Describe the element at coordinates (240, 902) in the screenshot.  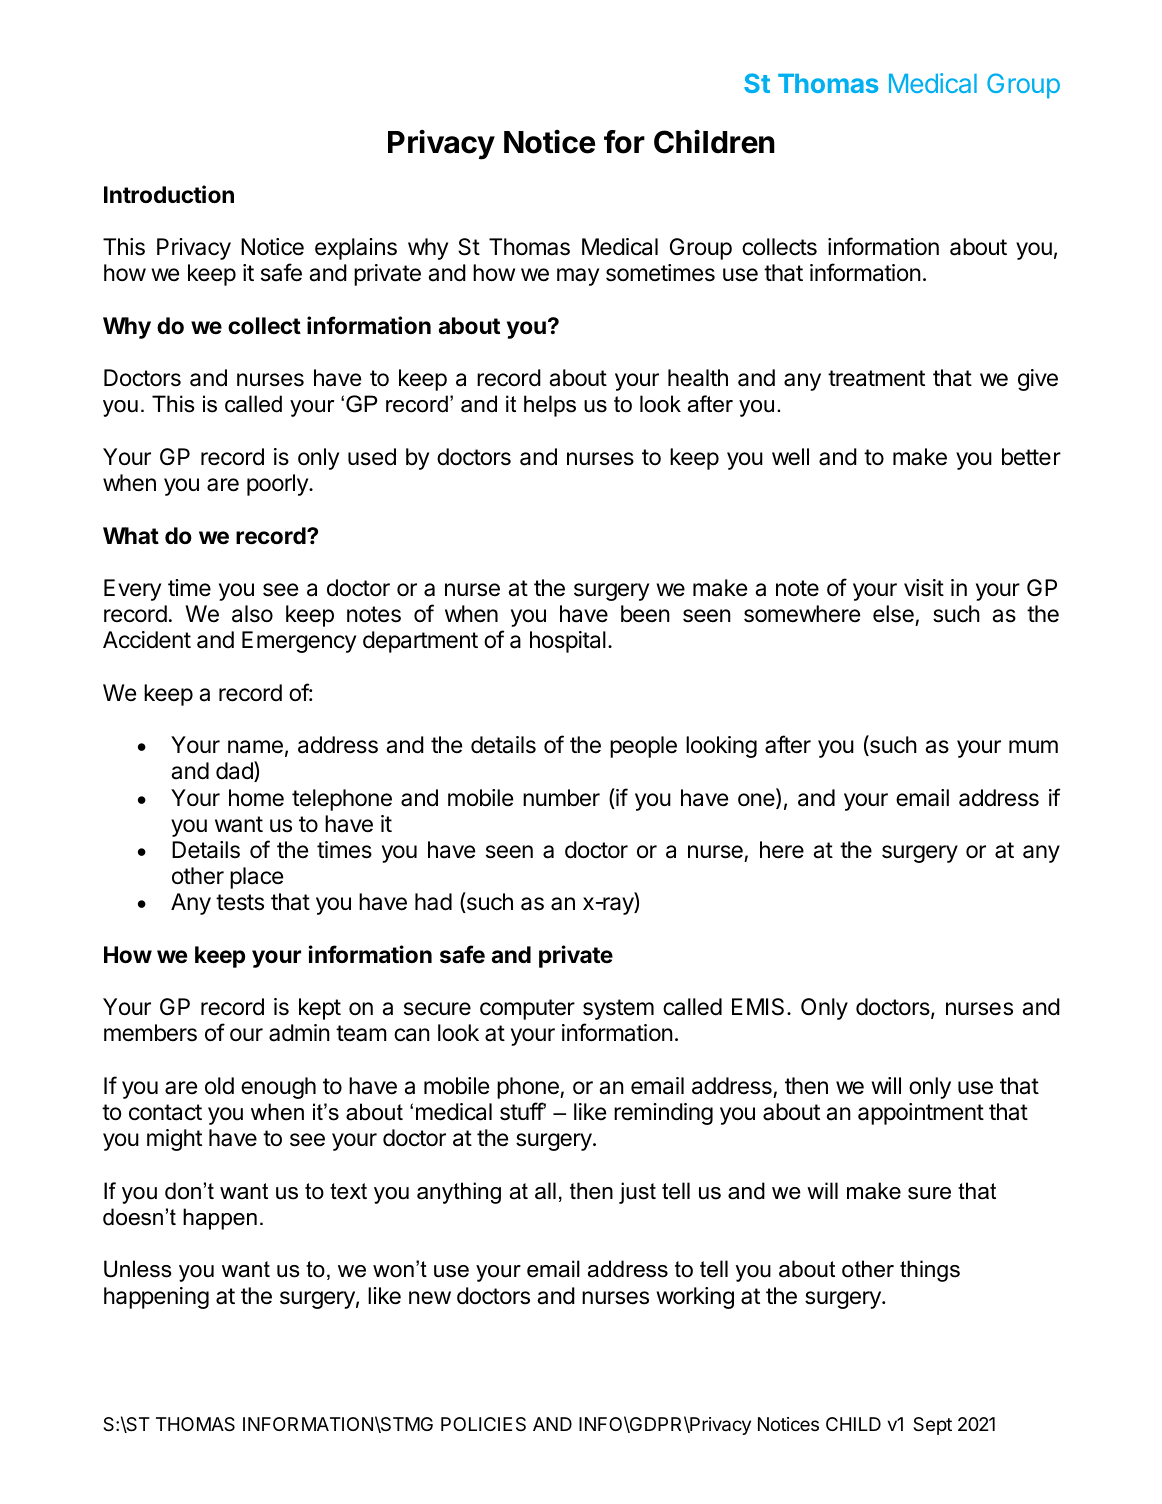
I see `tests` at that location.
